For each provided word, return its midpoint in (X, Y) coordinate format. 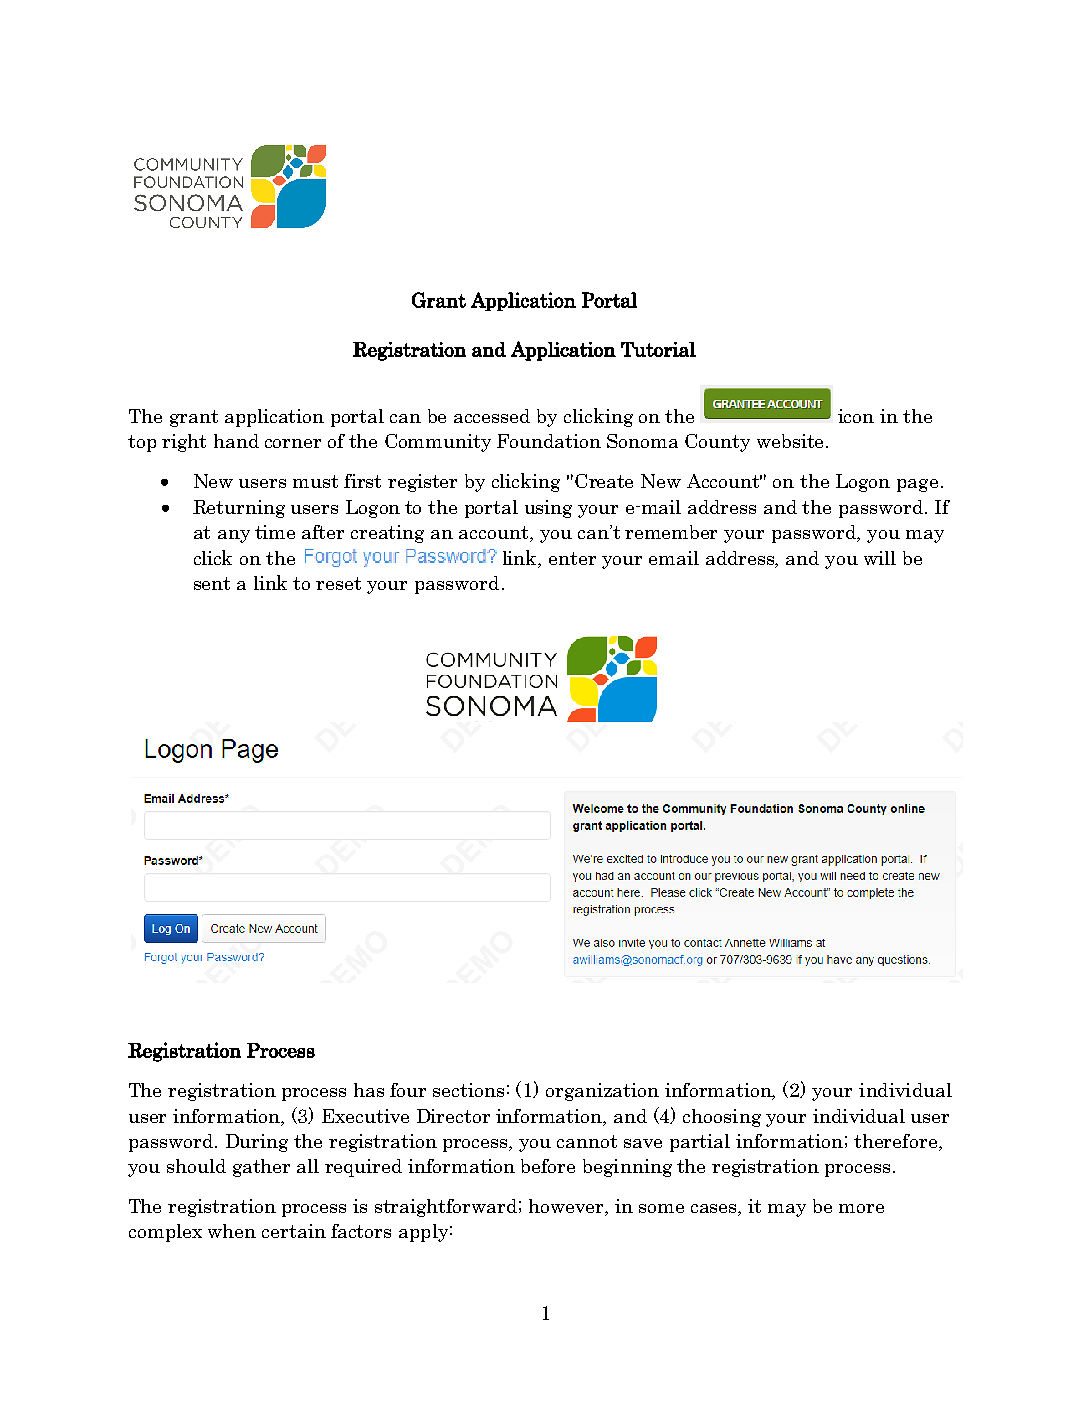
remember (671, 532)
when (232, 1231)
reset (338, 583)
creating (387, 534)
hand (236, 441)
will (880, 558)
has (369, 1090)
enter (572, 558)
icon (856, 416)
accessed (492, 416)
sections (468, 1090)
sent (212, 583)
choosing (722, 1118)
